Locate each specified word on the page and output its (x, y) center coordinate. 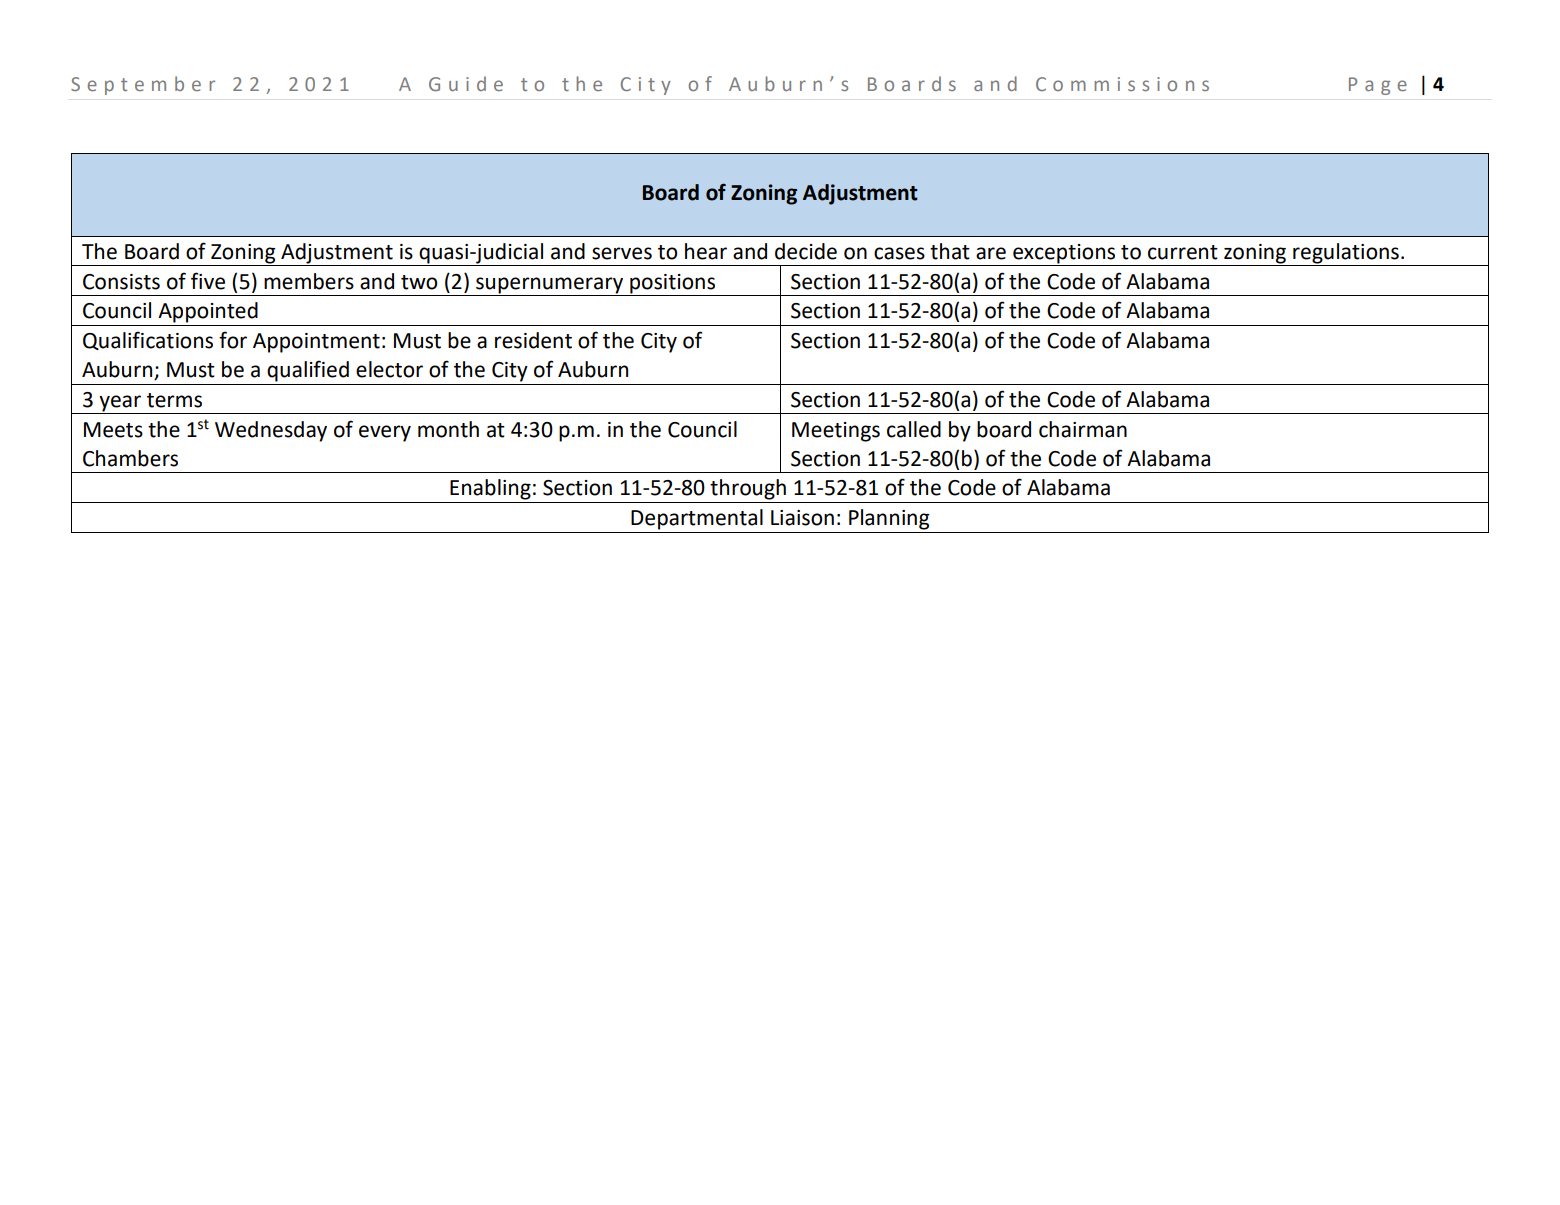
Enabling (490, 489)
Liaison (802, 518)
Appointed (208, 312)
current (1183, 252)
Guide (466, 83)
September (143, 85)
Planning (889, 519)
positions (672, 284)
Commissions (1122, 84)
